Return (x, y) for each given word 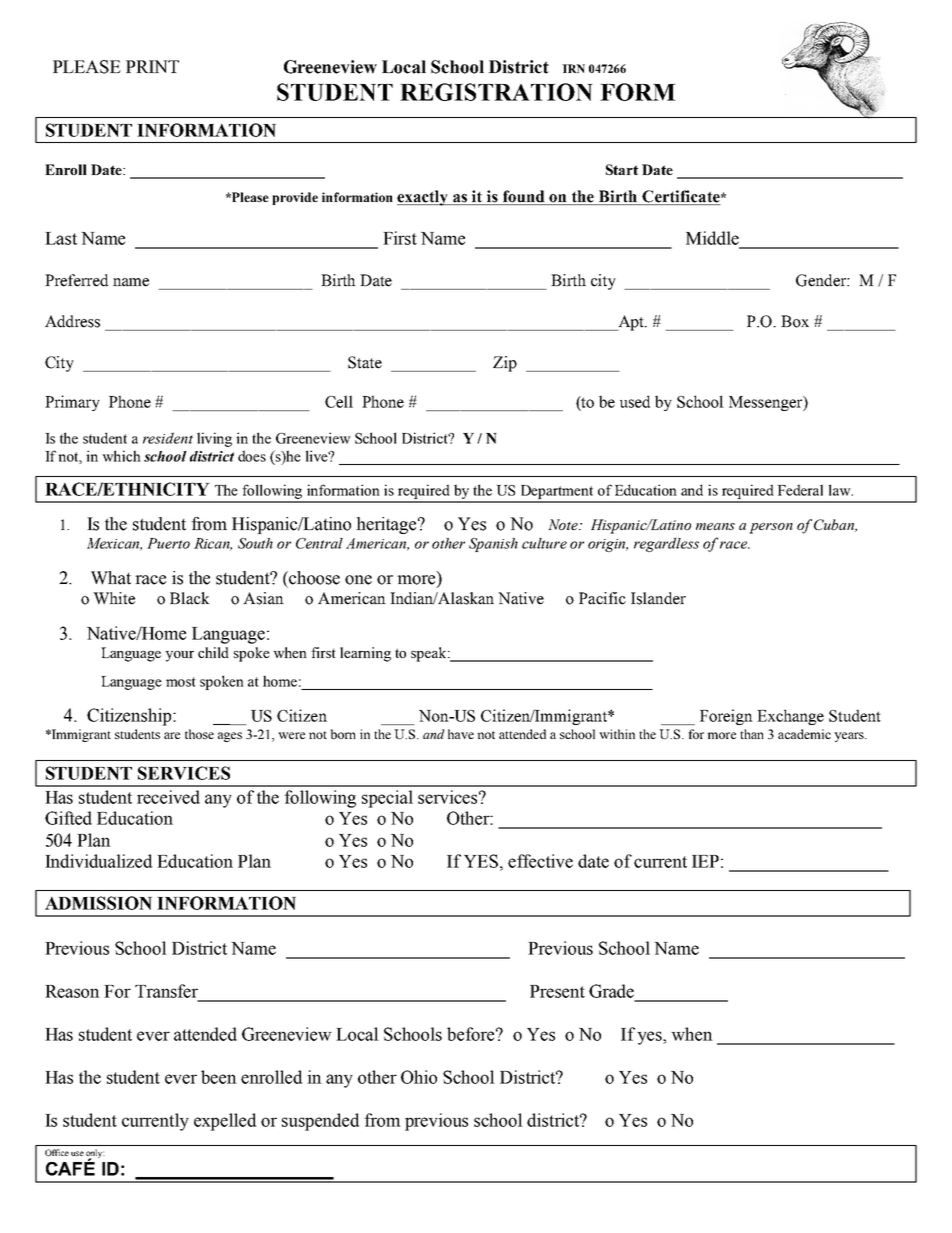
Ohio (419, 1077)
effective (540, 861)
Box (795, 321)
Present (557, 991)
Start (622, 169)
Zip (505, 364)
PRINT (152, 66)
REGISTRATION (496, 92)
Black (190, 598)
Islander (658, 598)
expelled (225, 1122)
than (752, 734)
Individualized (98, 861)
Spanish (493, 545)
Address (72, 321)
